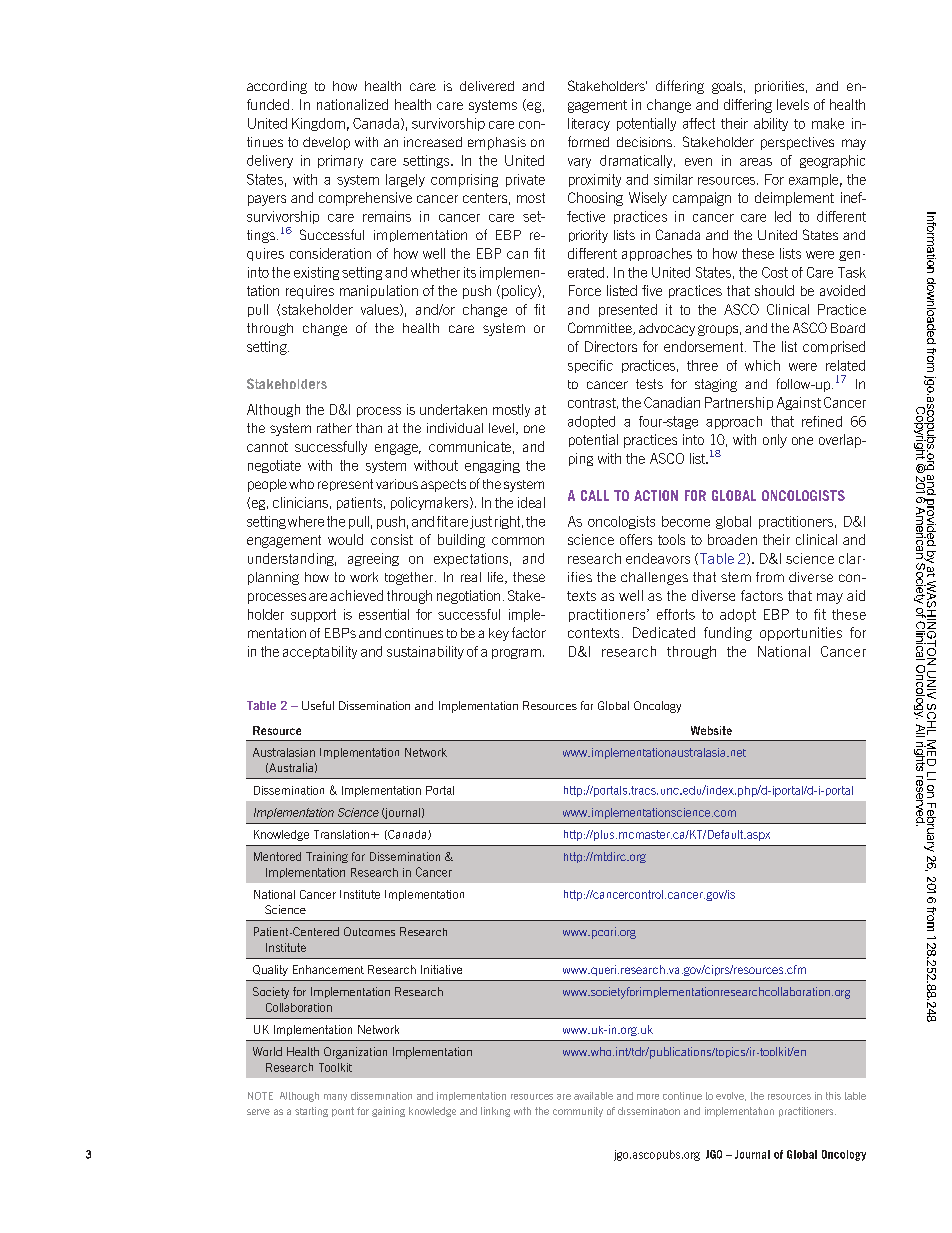 The width and height of the screenshot is (952, 1233). I want to click on available, so click(593, 1096).
